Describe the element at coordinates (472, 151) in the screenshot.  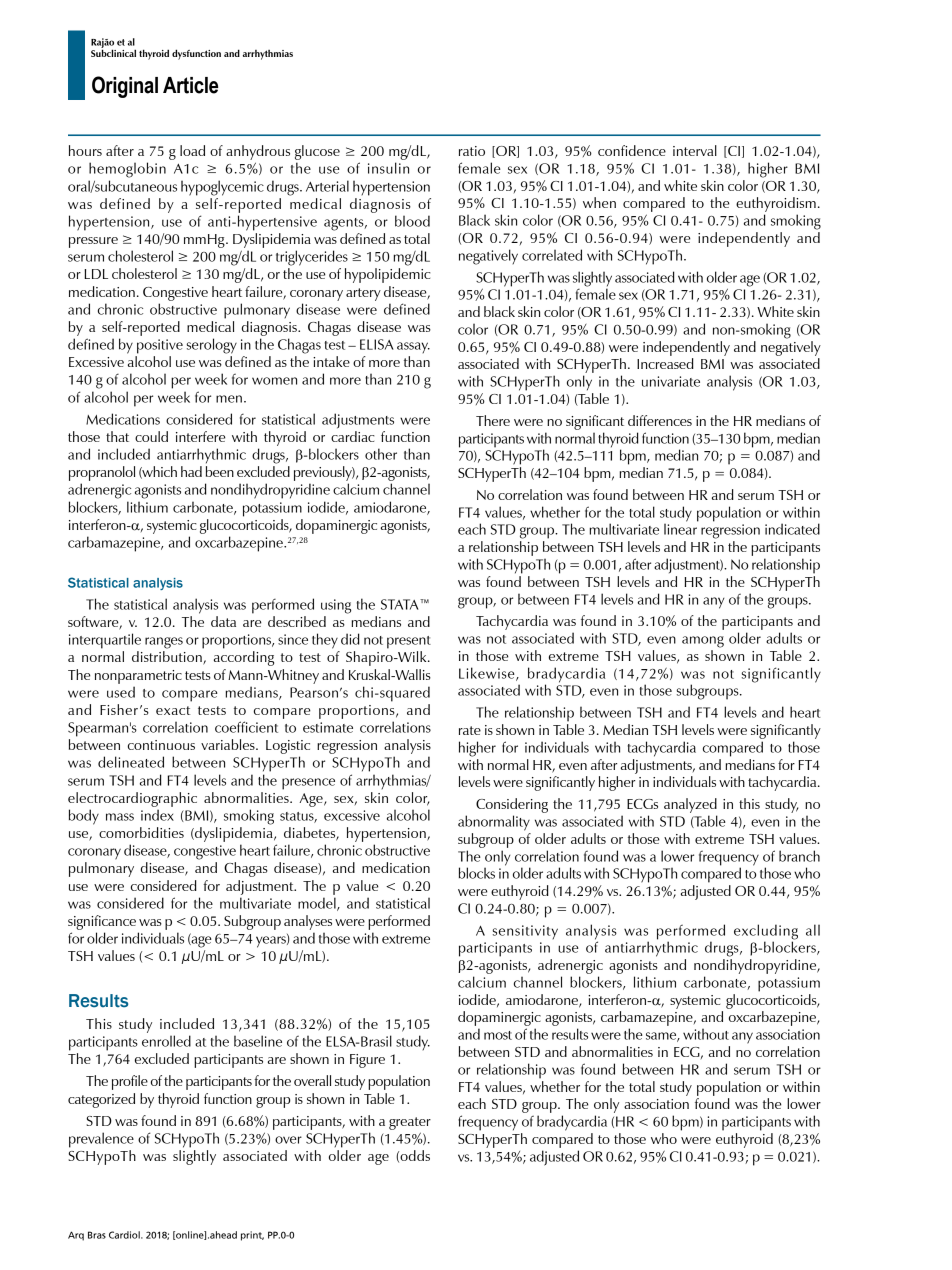
I see `ratio` at that location.
